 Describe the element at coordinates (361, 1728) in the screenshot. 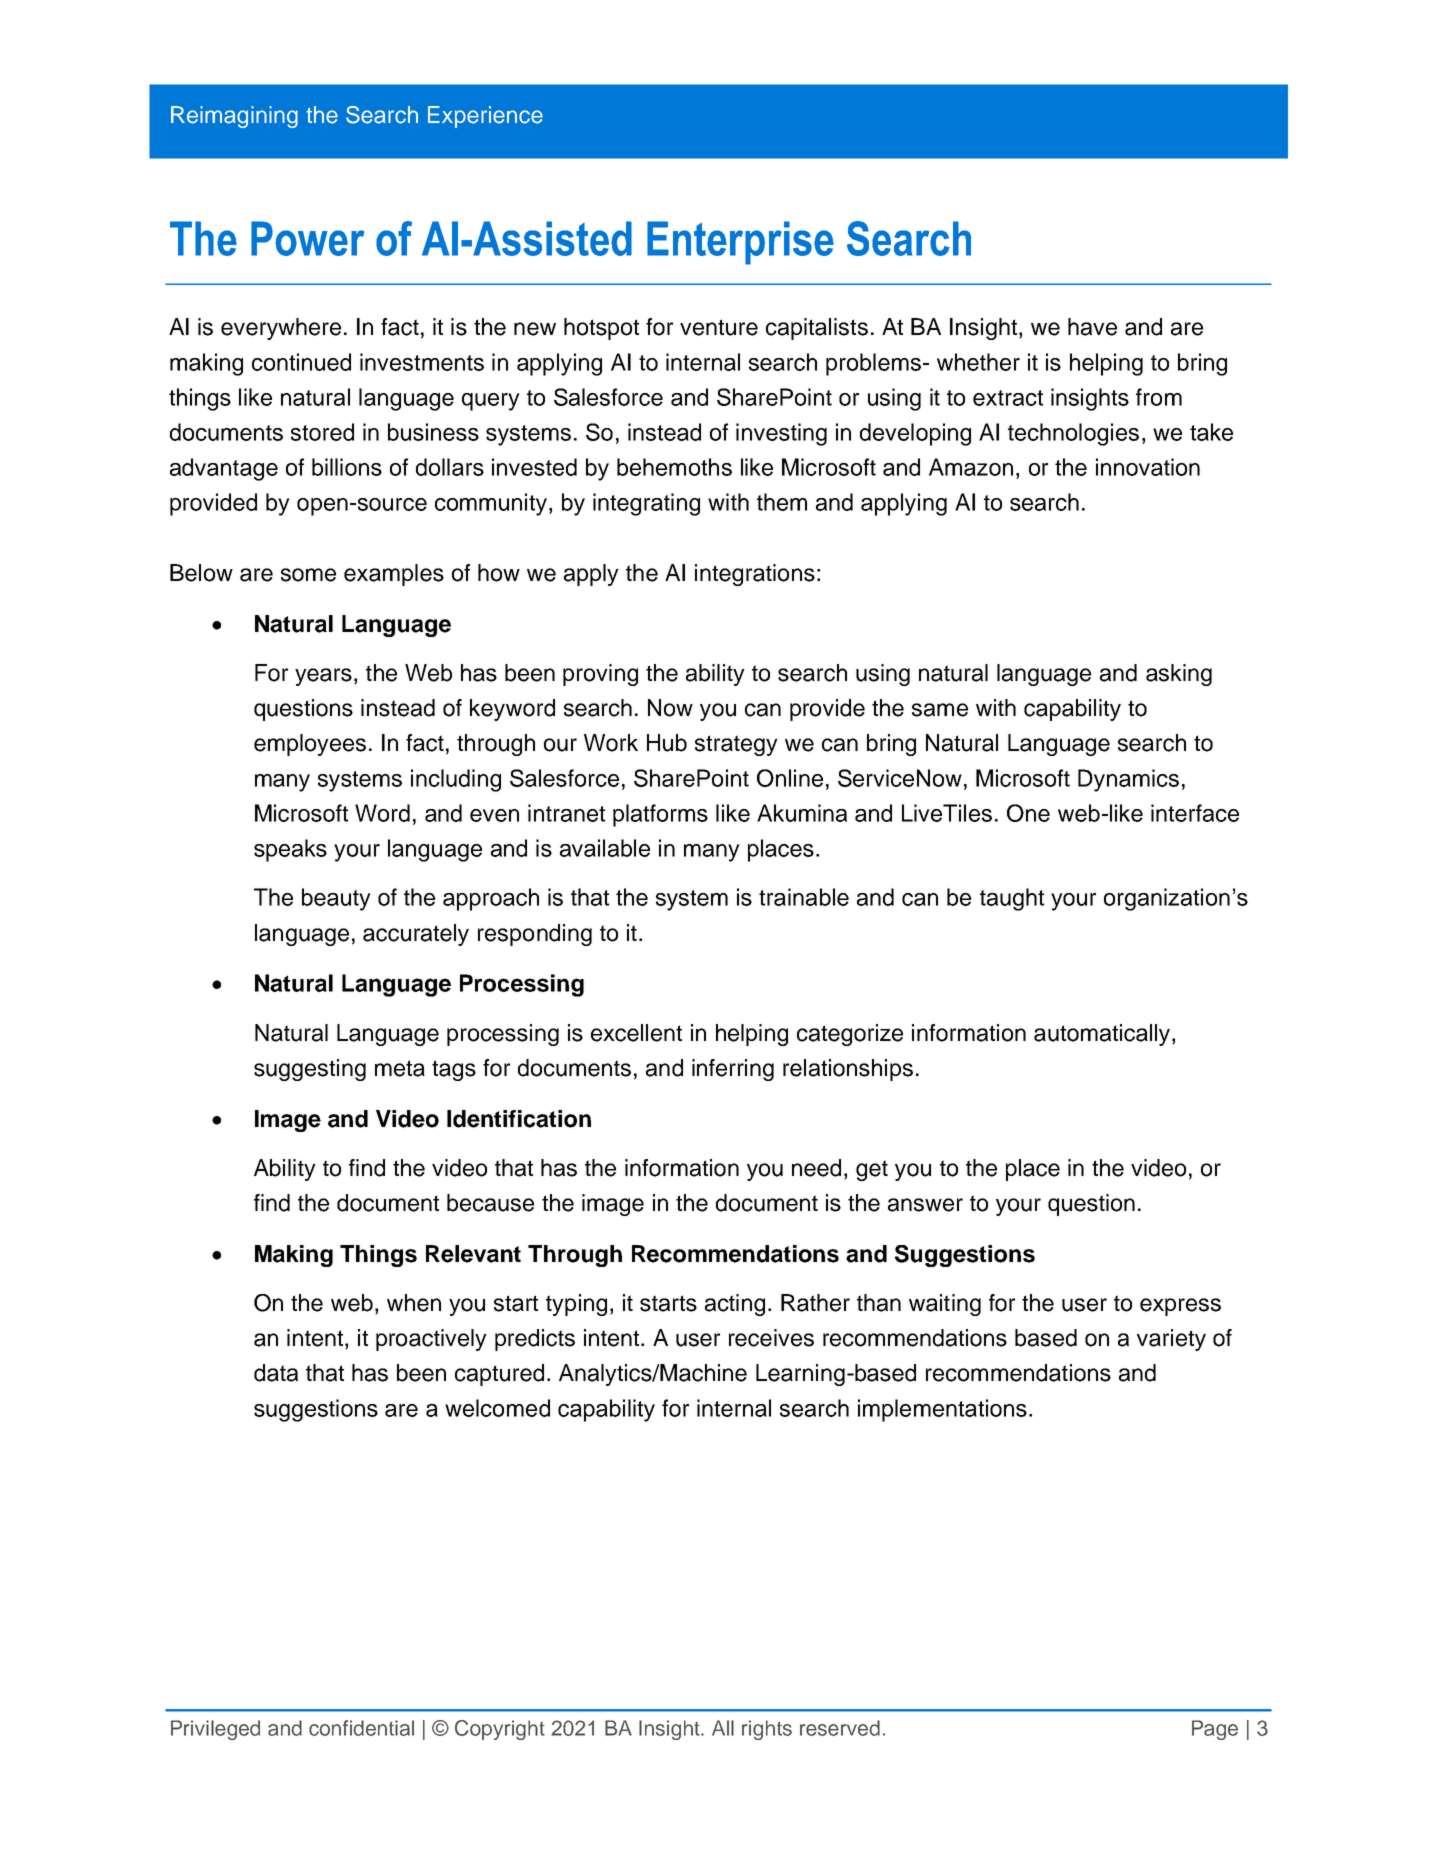

I see `confidential` at that location.
